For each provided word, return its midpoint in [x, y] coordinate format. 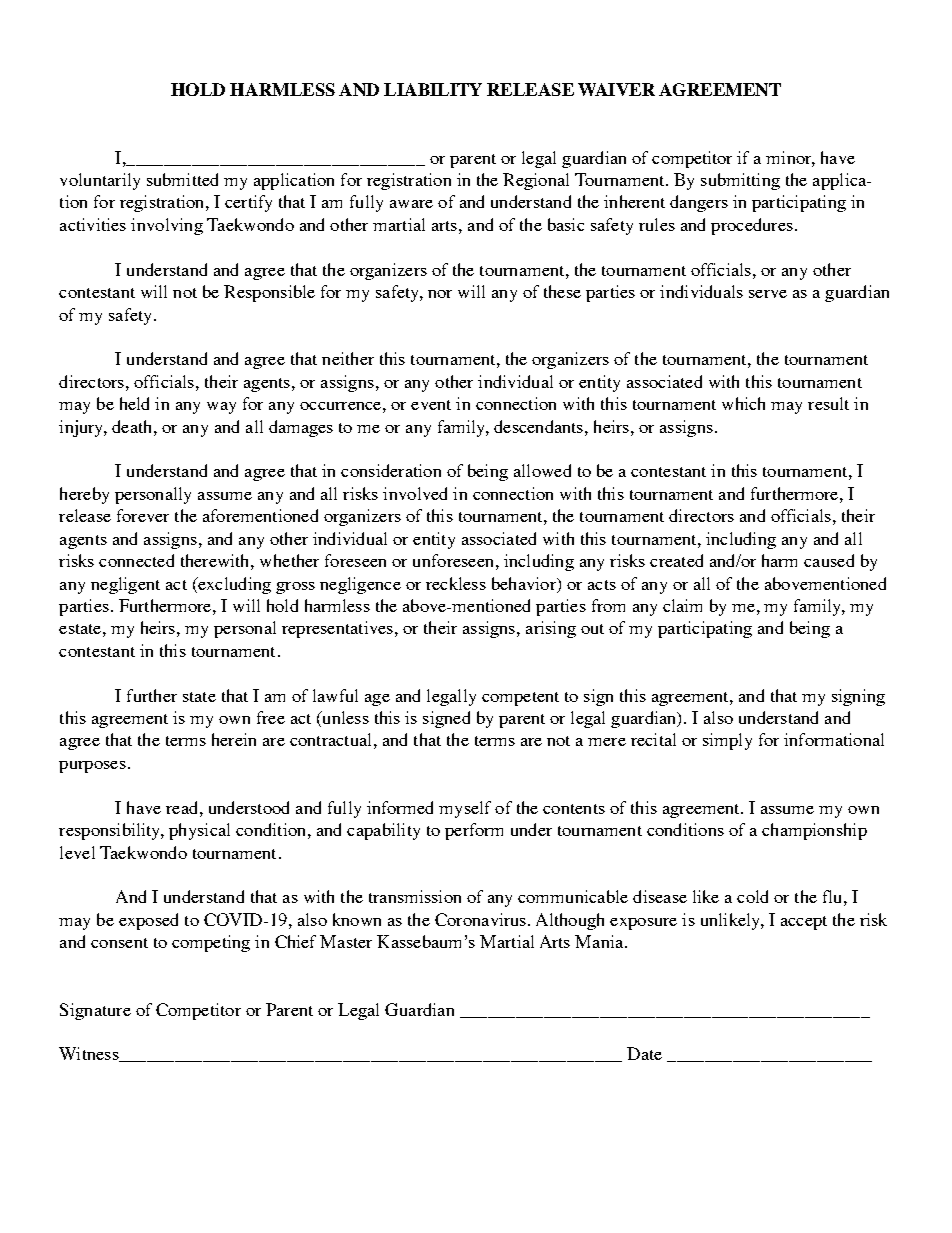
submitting [740, 181]
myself [465, 809]
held [134, 403]
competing [211, 943]
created [676, 560]
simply [727, 741]
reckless [456, 583]
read [183, 807]
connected [136, 560]
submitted [182, 179]
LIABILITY [433, 89]
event [431, 405]
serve [768, 294]
